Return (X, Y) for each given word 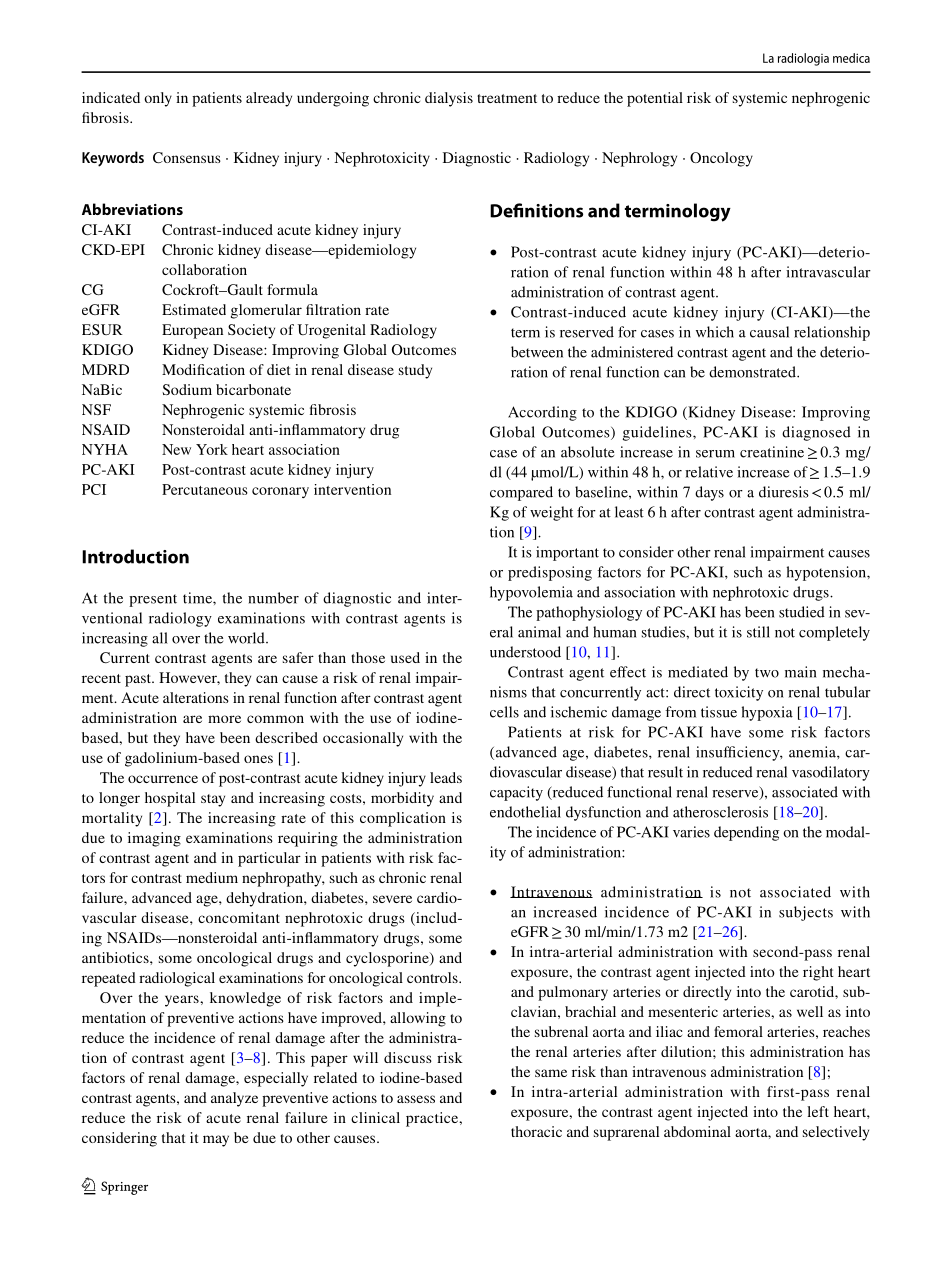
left (818, 1111)
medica (851, 58)
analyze (234, 1099)
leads (446, 777)
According (542, 413)
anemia (813, 752)
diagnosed (816, 433)
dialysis (449, 99)
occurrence (163, 779)
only (158, 99)
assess (416, 1099)
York (212, 449)
